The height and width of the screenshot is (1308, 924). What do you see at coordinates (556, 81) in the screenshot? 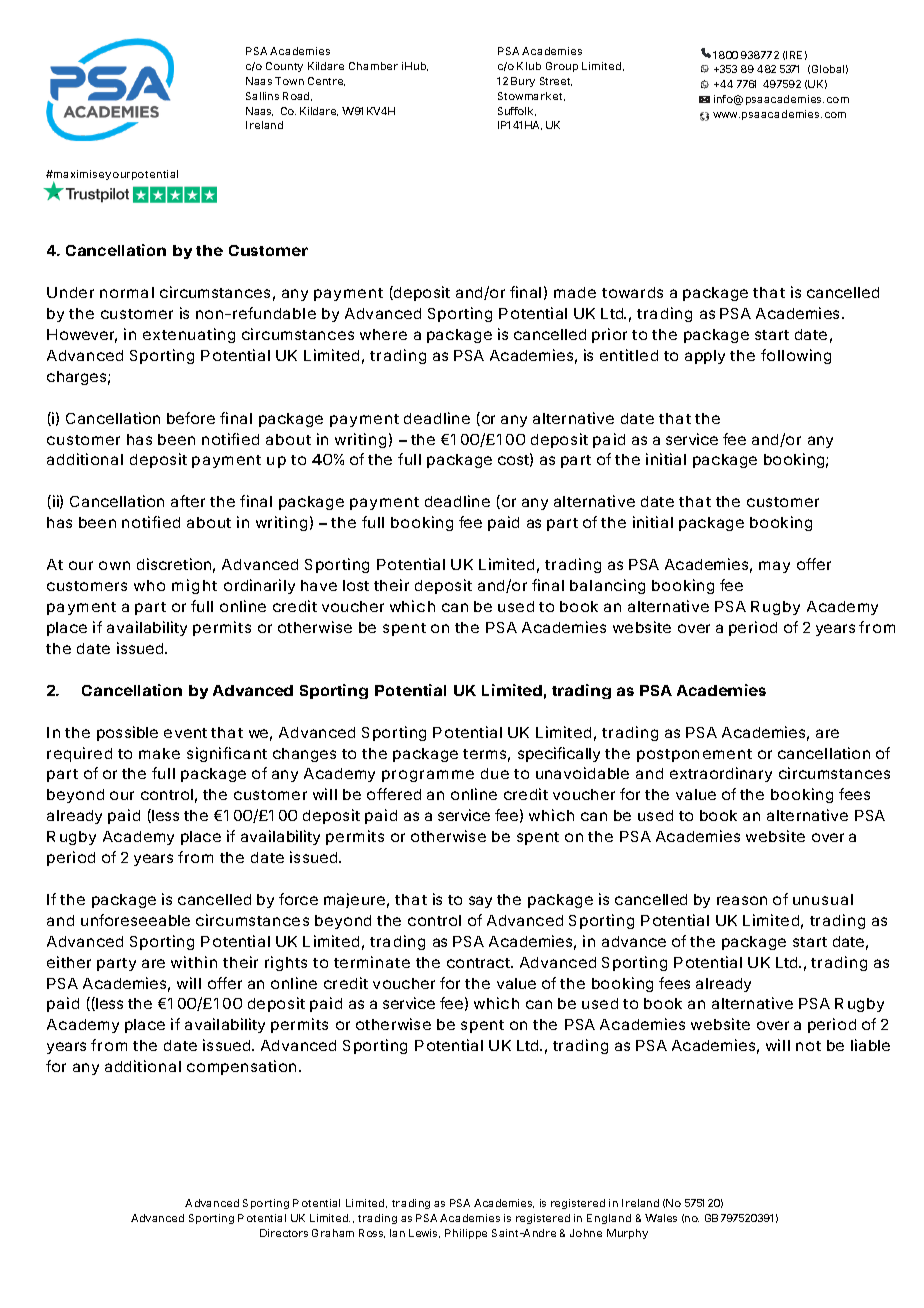
I see `Street` at bounding box center [556, 81].
